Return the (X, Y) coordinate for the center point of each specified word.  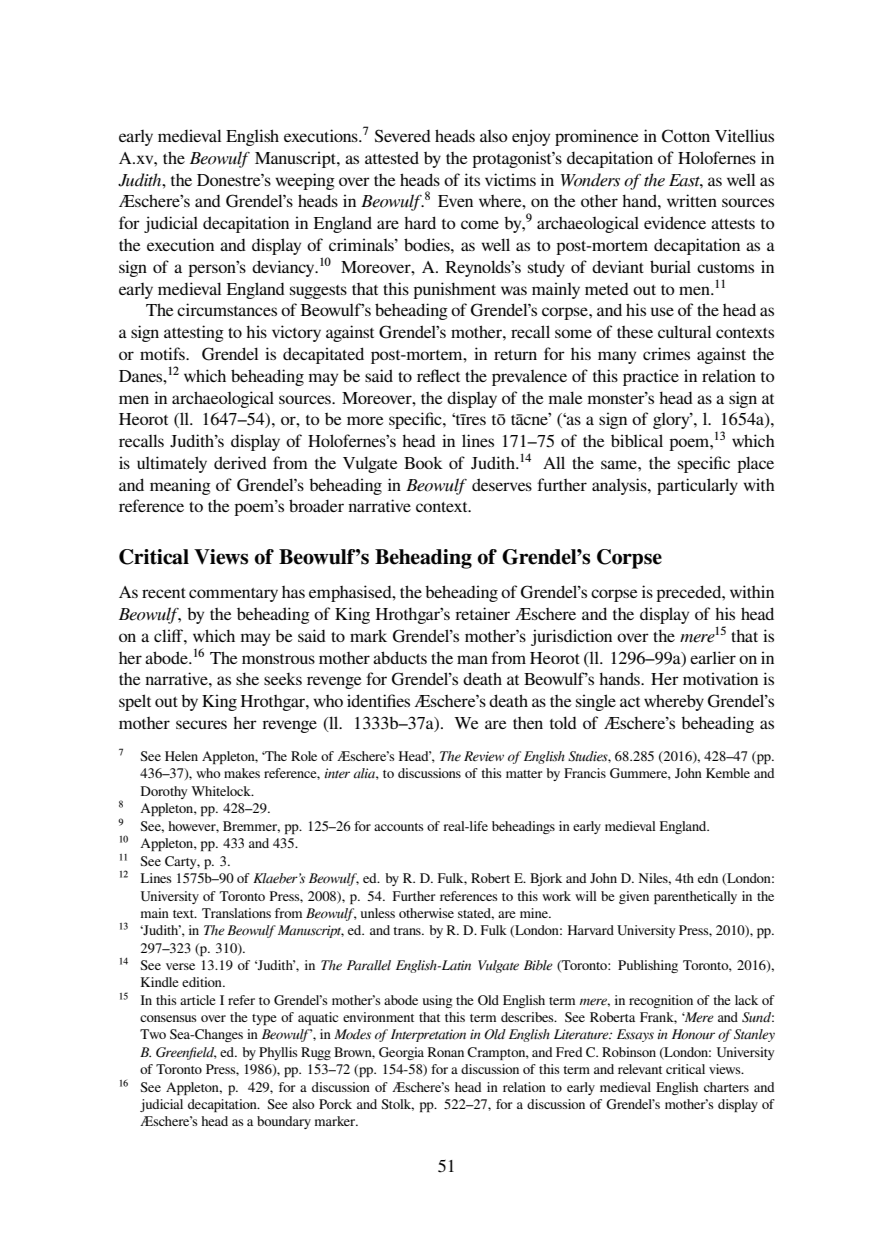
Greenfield (186, 1053)
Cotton (686, 136)
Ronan (446, 1052)
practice (651, 377)
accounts (399, 827)
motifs (163, 353)
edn (708, 878)
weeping (305, 181)
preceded (690, 593)
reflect (438, 375)
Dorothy (164, 792)
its (472, 179)
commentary (233, 595)
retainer (483, 613)
